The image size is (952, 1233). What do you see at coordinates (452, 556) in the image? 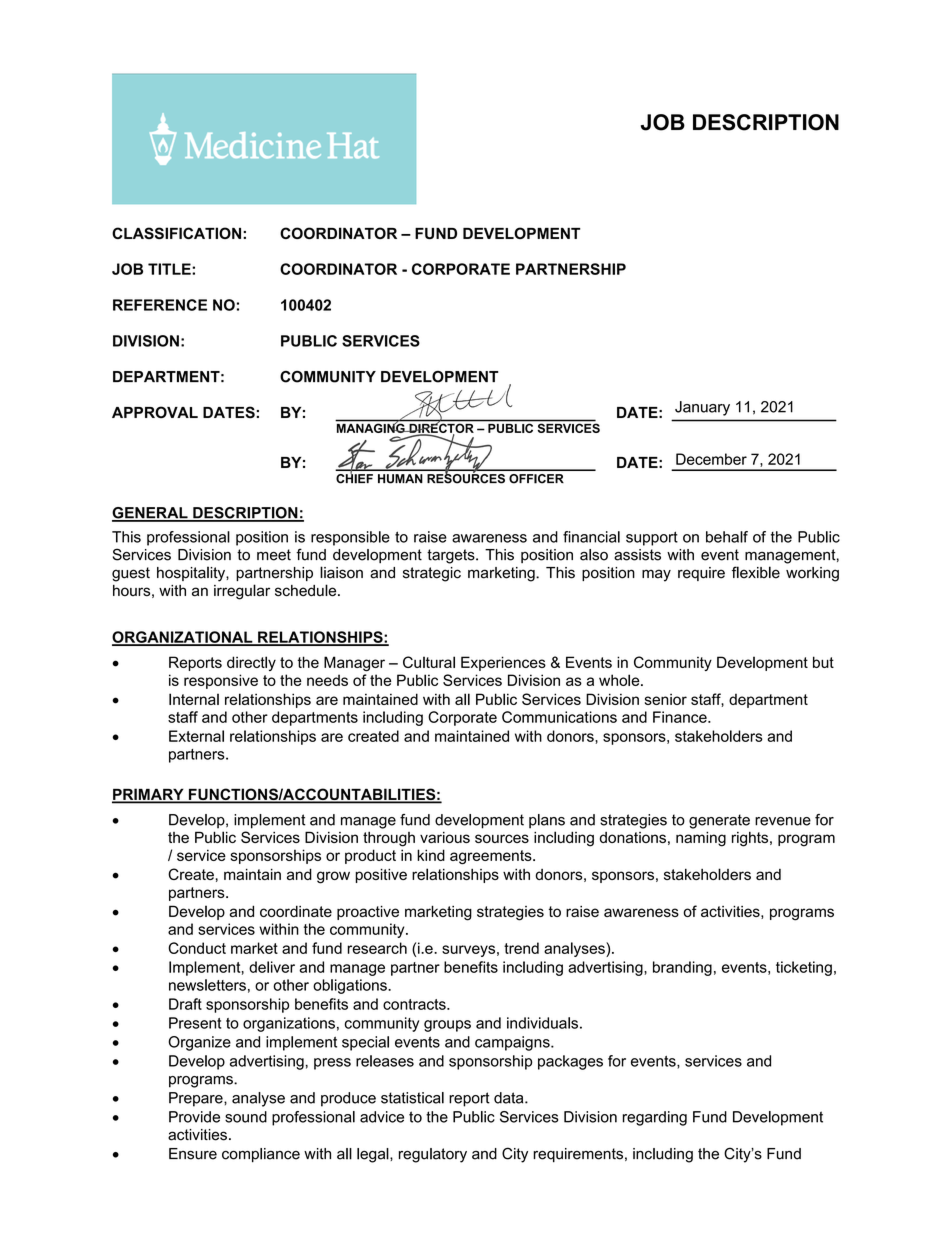
I see `targets` at bounding box center [452, 556].
